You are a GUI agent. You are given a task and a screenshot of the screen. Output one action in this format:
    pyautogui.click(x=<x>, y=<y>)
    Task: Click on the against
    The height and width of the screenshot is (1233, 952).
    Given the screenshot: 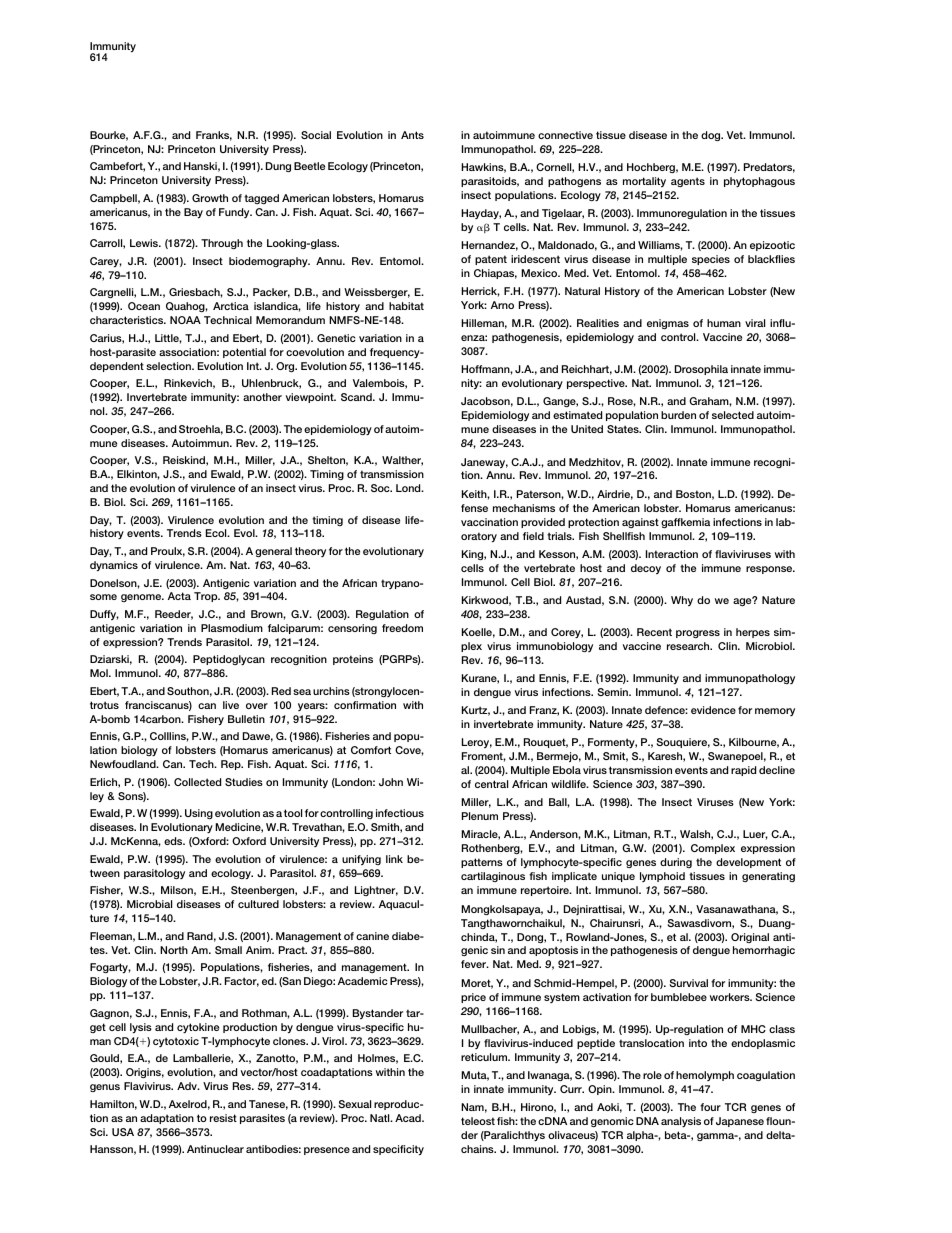 What is the action you would take?
    pyautogui.click(x=640, y=523)
